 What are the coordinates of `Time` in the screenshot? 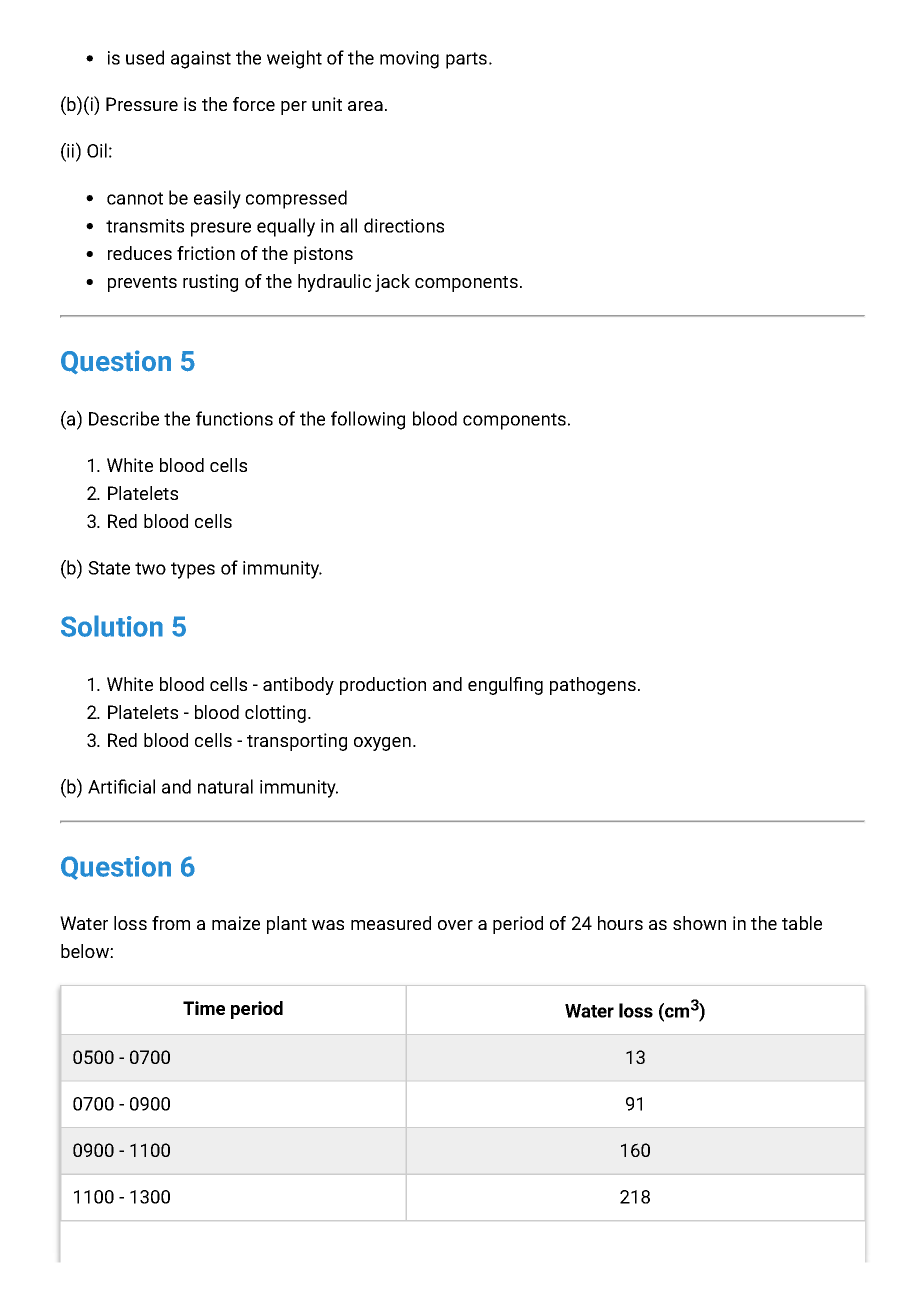 It's located at (204, 1008).
